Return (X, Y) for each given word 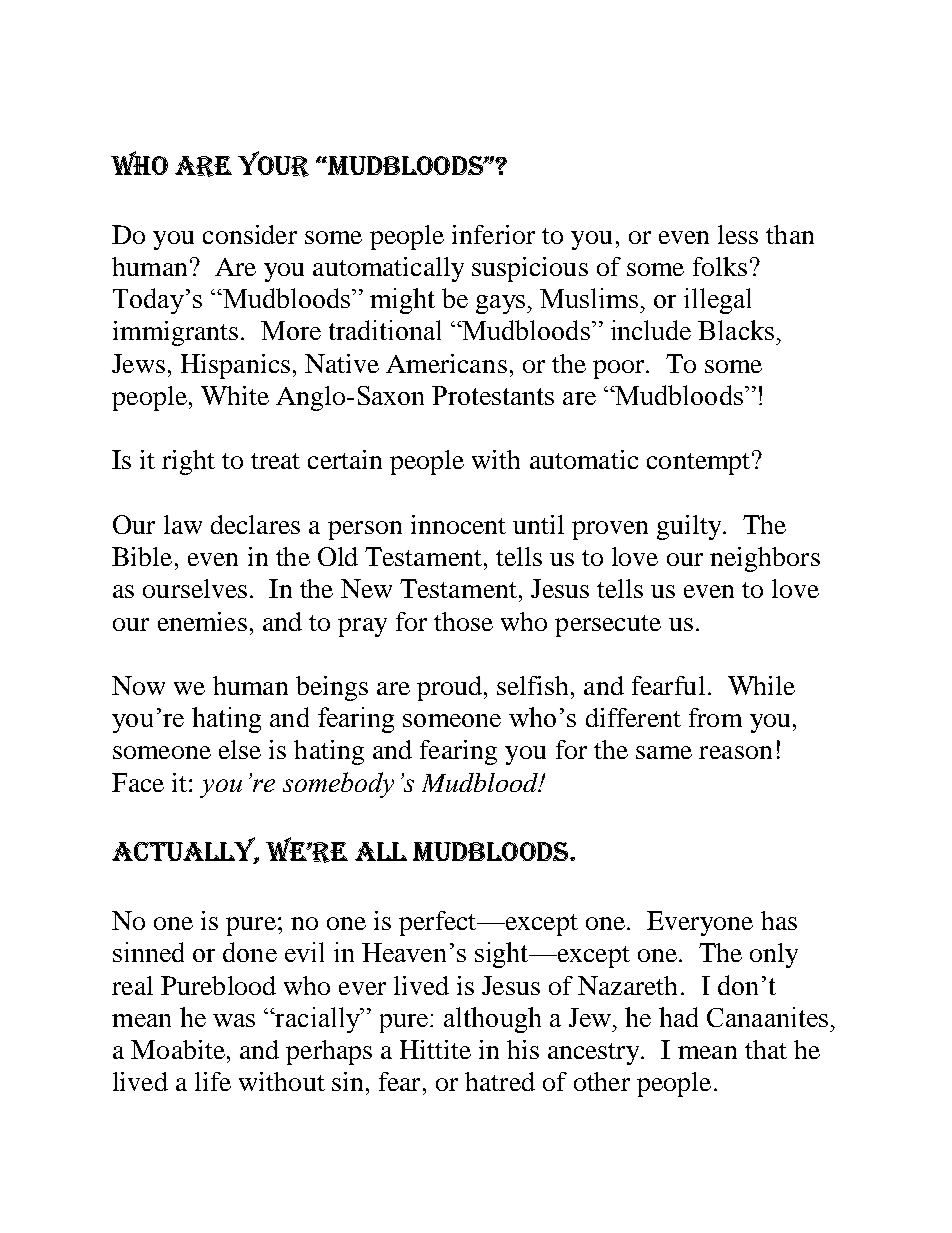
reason (735, 752)
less (738, 234)
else (240, 749)
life (213, 1081)
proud (451, 688)
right (188, 462)
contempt (700, 463)
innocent (458, 524)
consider (250, 234)
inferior (493, 234)
